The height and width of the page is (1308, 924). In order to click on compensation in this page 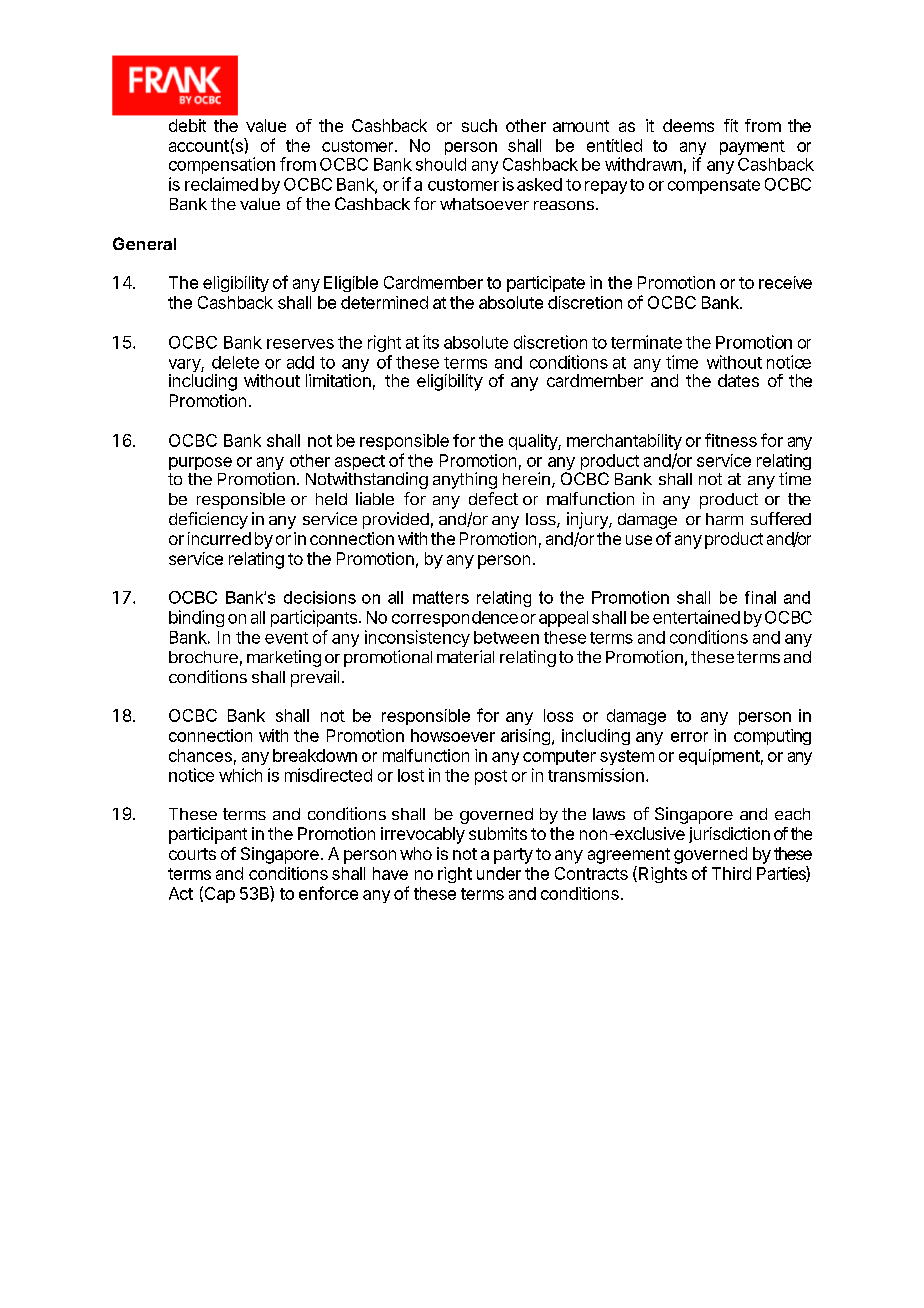, I will do `click(222, 165)`.
